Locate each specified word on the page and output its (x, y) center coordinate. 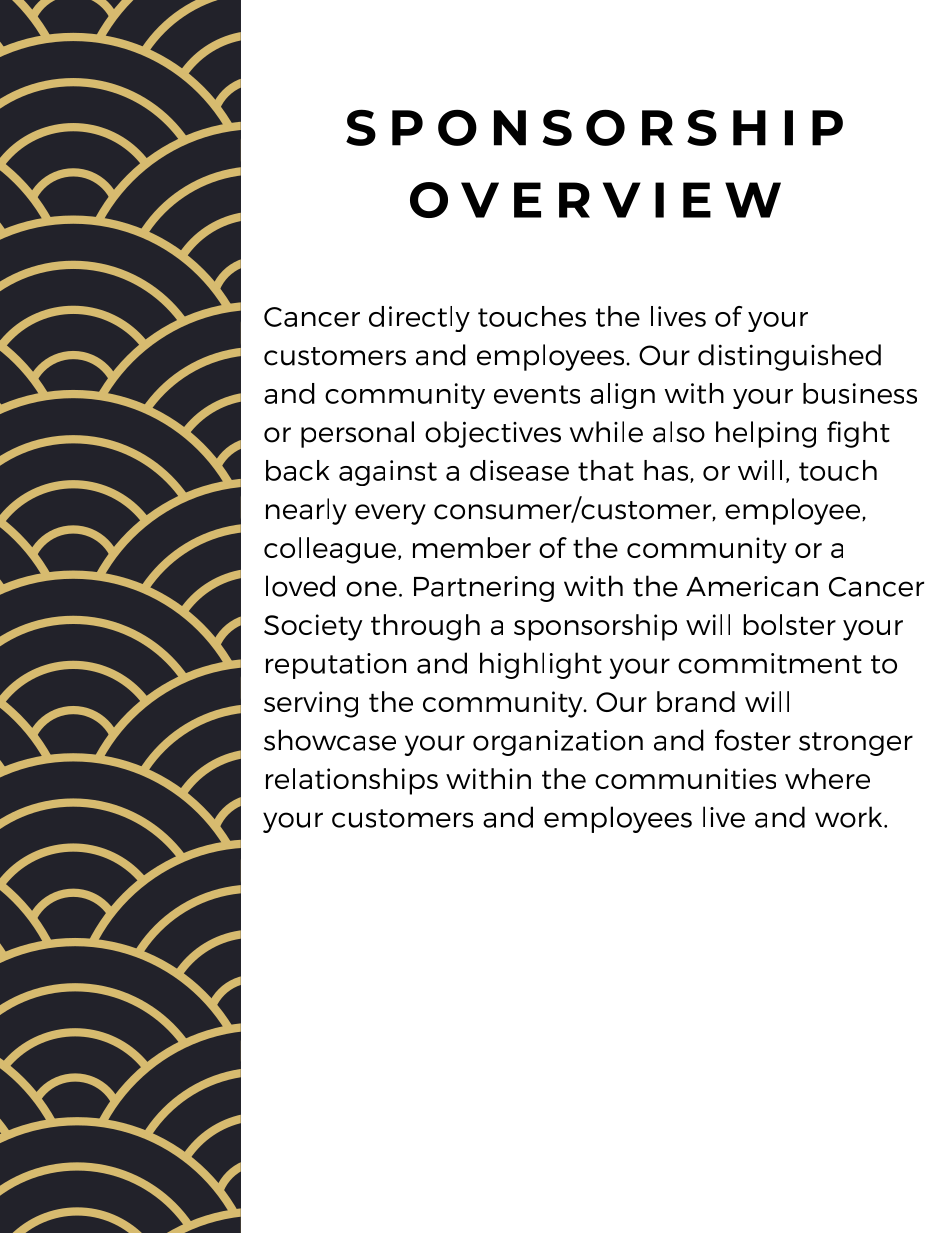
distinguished (789, 357)
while (606, 432)
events (537, 394)
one (371, 589)
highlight (541, 665)
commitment (770, 663)
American (752, 586)
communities (685, 778)
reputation (336, 666)
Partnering (484, 589)
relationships (352, 781)
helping (766, 434)
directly (419, 319)
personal (357, 434)
